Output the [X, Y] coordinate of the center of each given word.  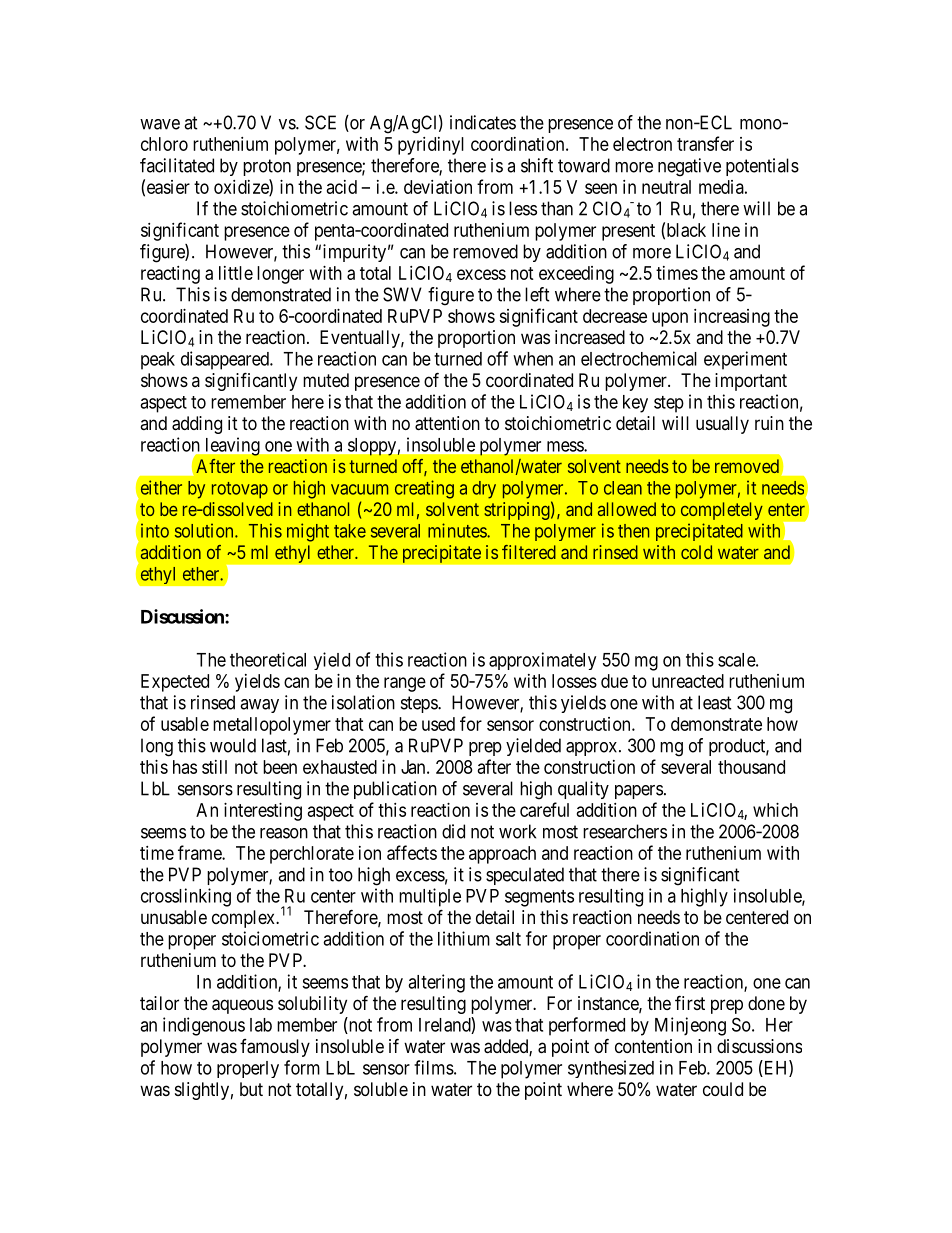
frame [200, 852]
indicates [483, 122]
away [259, 706]
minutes [458, 530]
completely [722, 511]
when [533, 359]
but [251, 1089]
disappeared [226, 360]
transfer [705, 143]
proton [267, 167]
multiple [430, 897]
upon [670, 319]
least [715, 702]
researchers [625, 831]
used [438, 724]
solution [205, 530]
